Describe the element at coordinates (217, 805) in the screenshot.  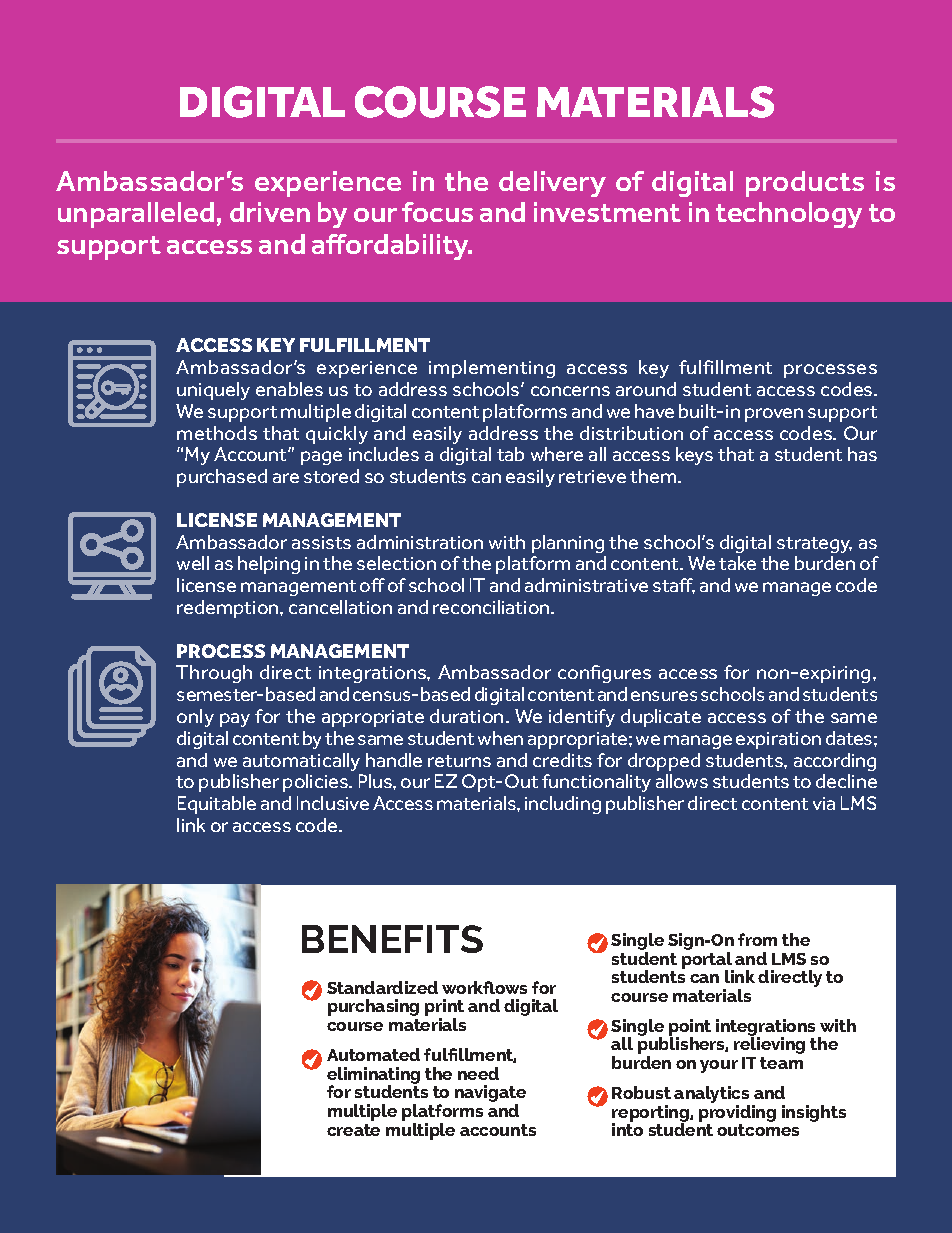
I see `Equitable` at that location.
